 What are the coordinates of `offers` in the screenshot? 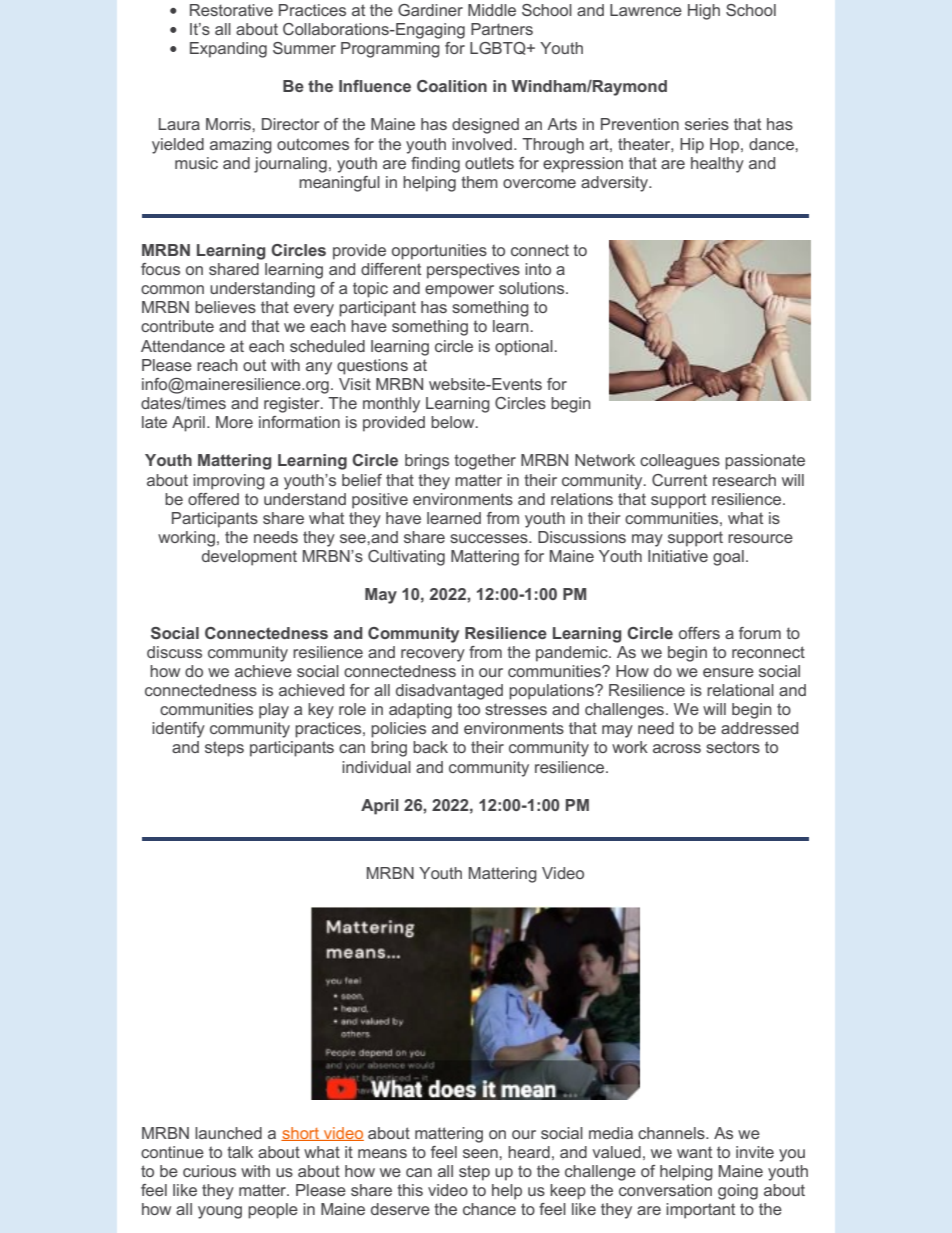 It's located at (699, 633).
